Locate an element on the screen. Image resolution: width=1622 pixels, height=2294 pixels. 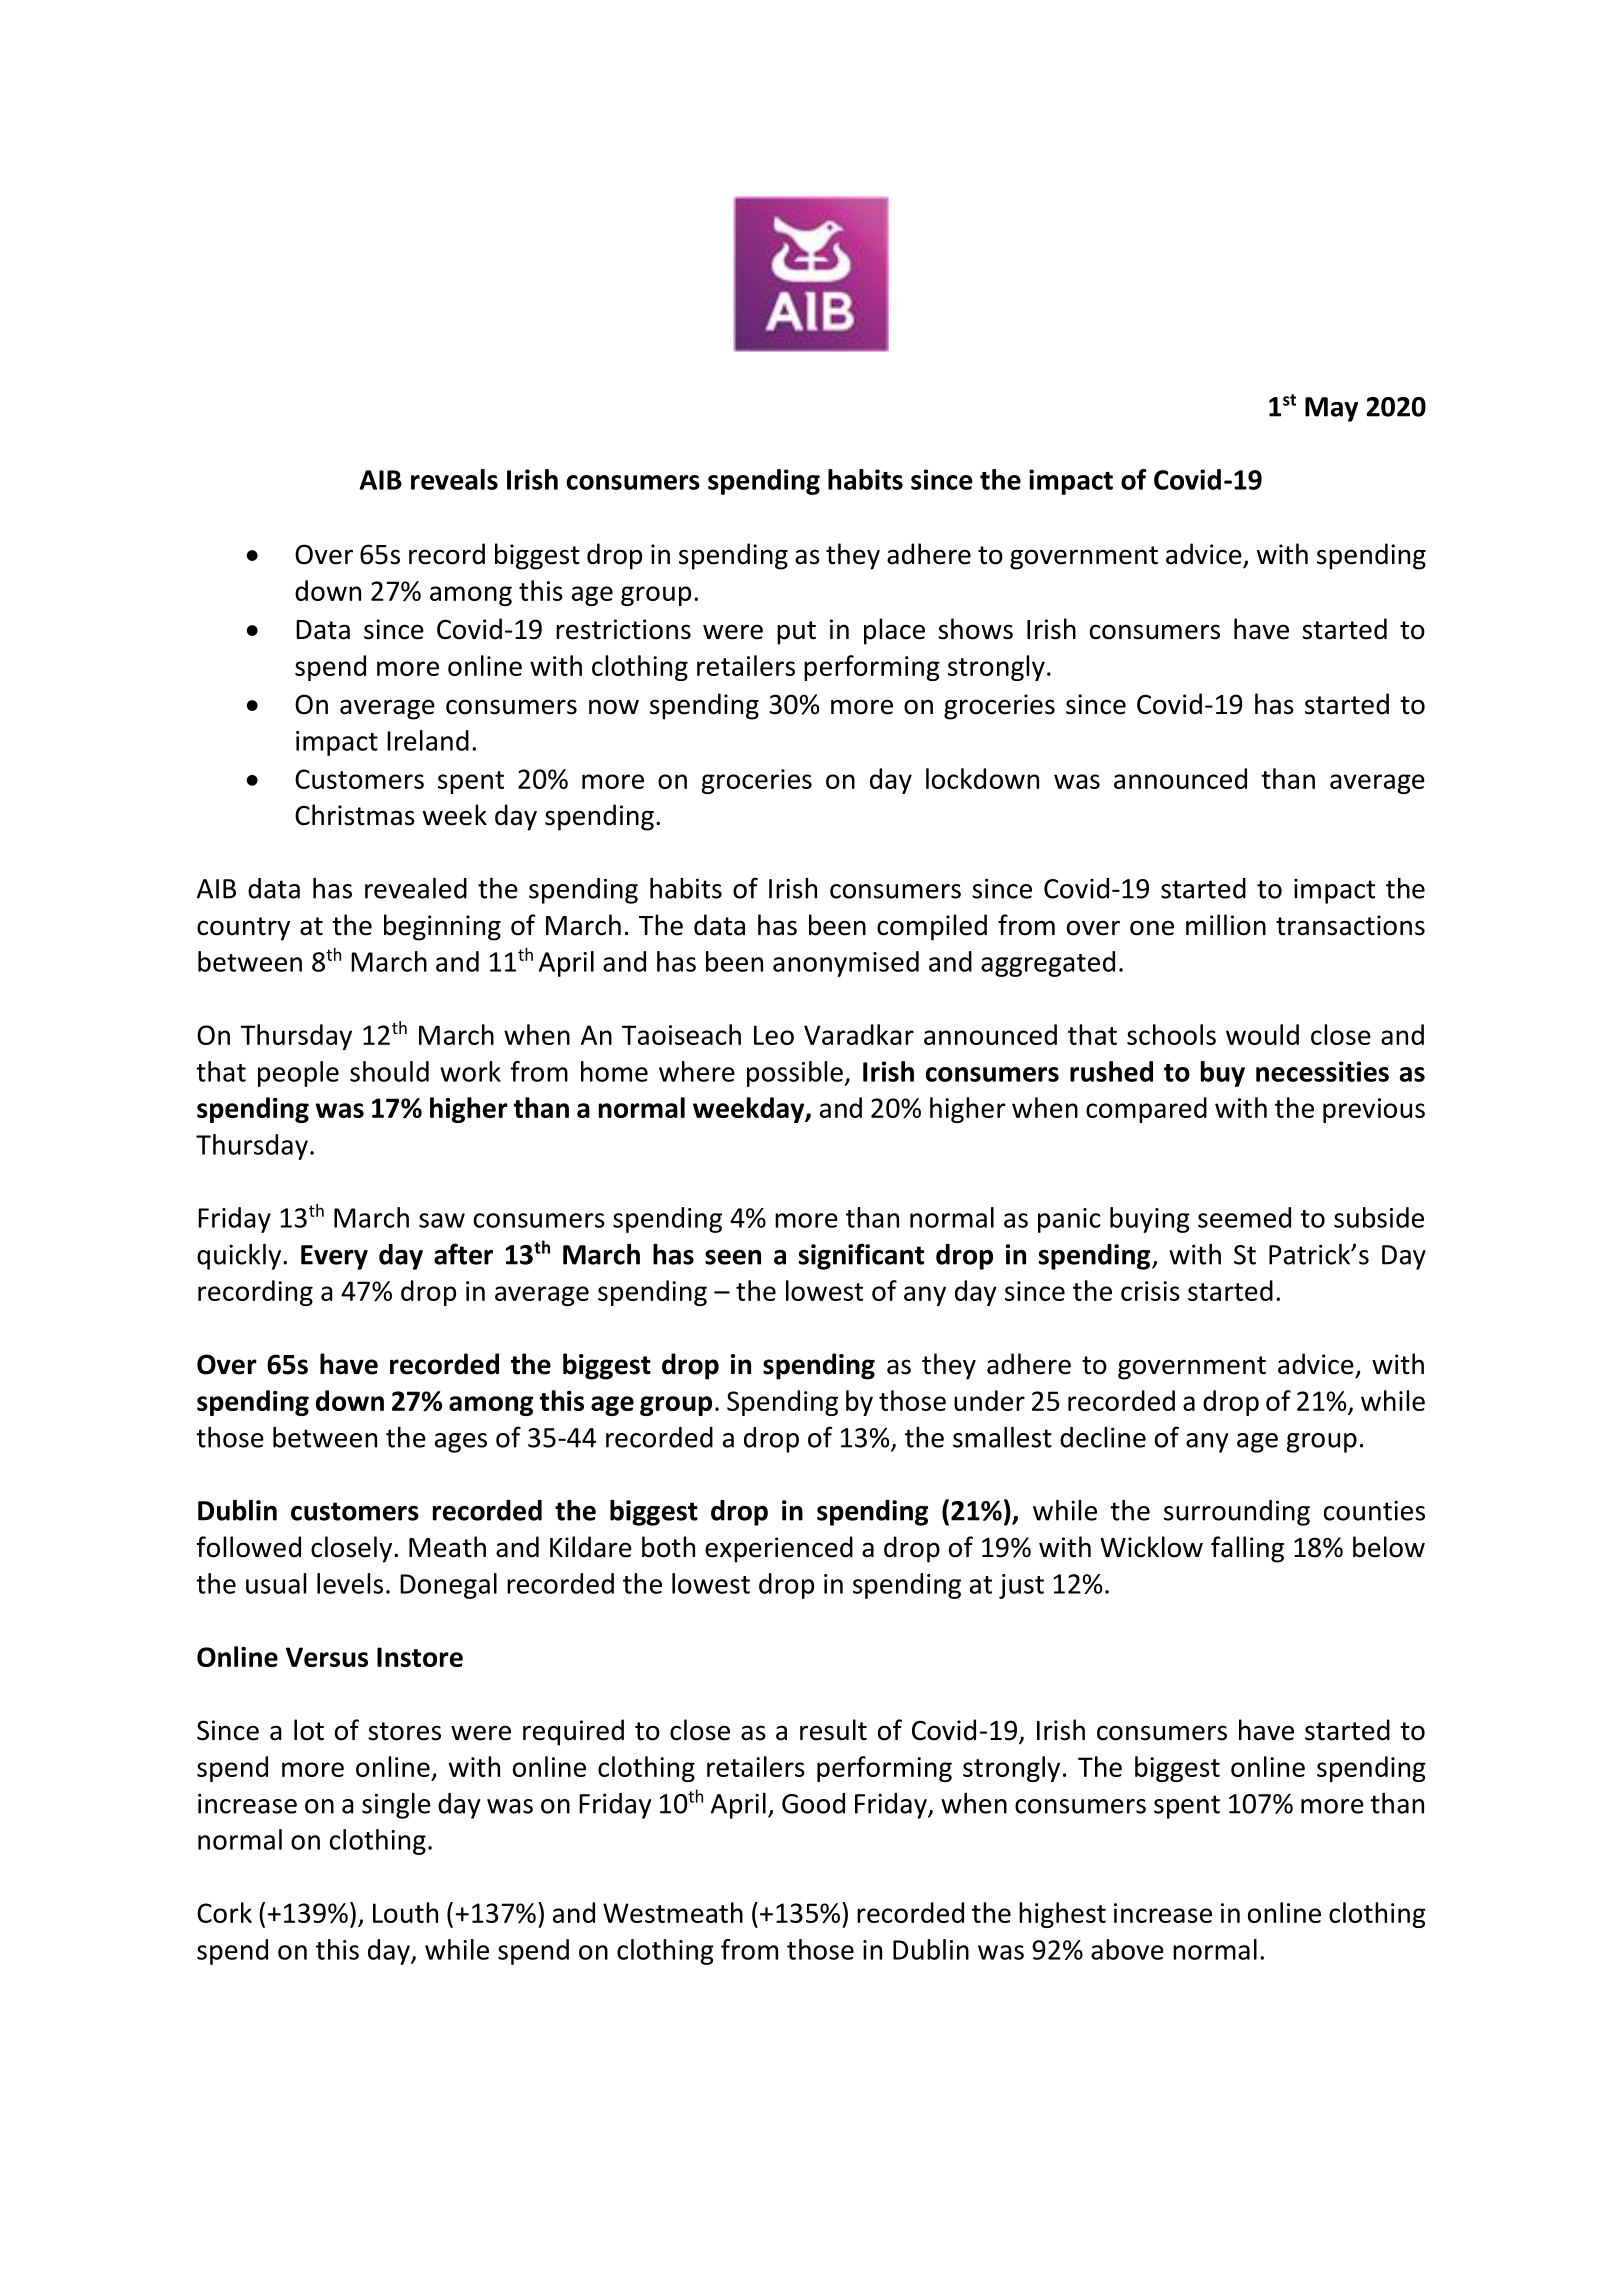
above is located at coordinates (1127, 1949).
